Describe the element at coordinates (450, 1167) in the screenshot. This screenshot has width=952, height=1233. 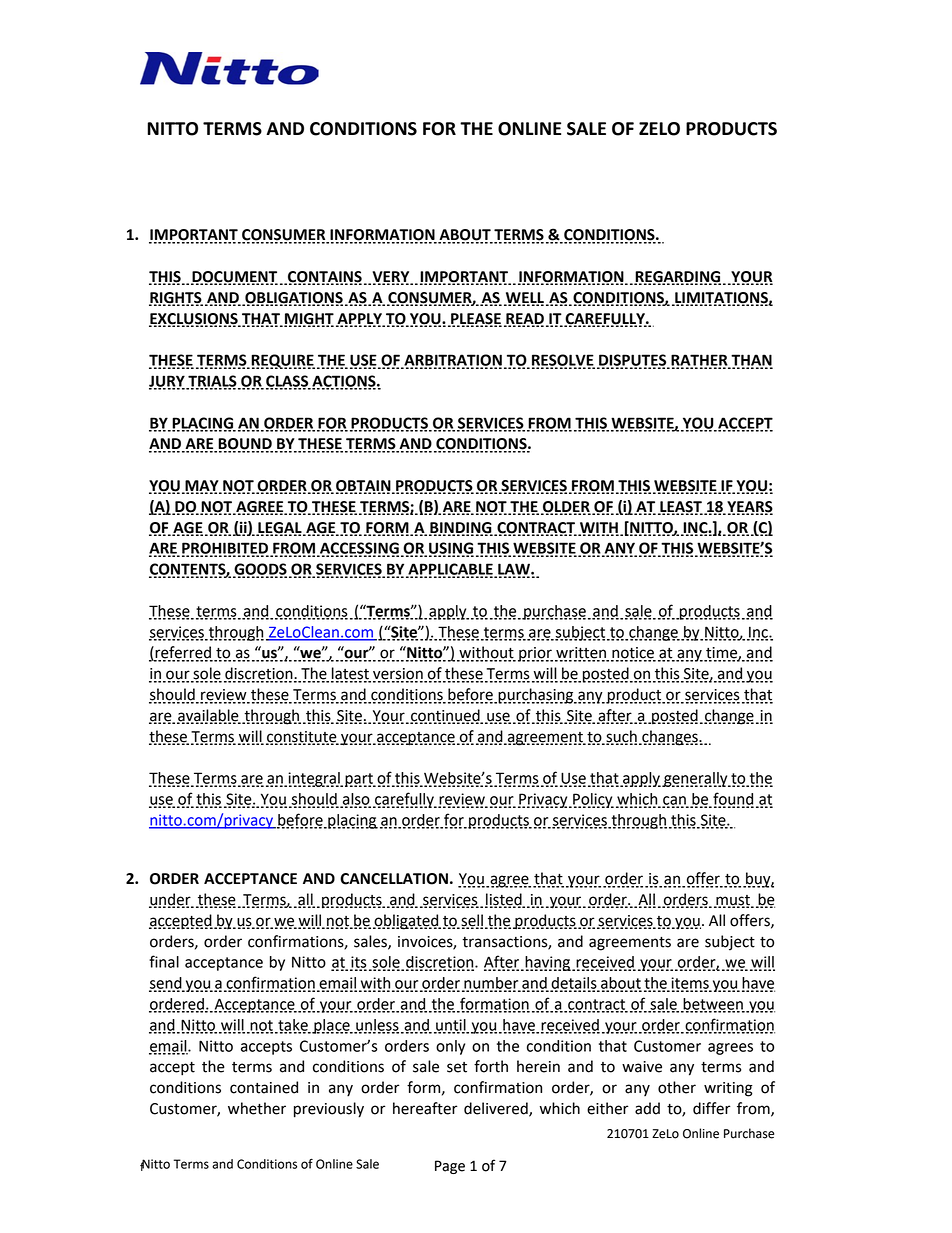
I see `Page` at that location.
